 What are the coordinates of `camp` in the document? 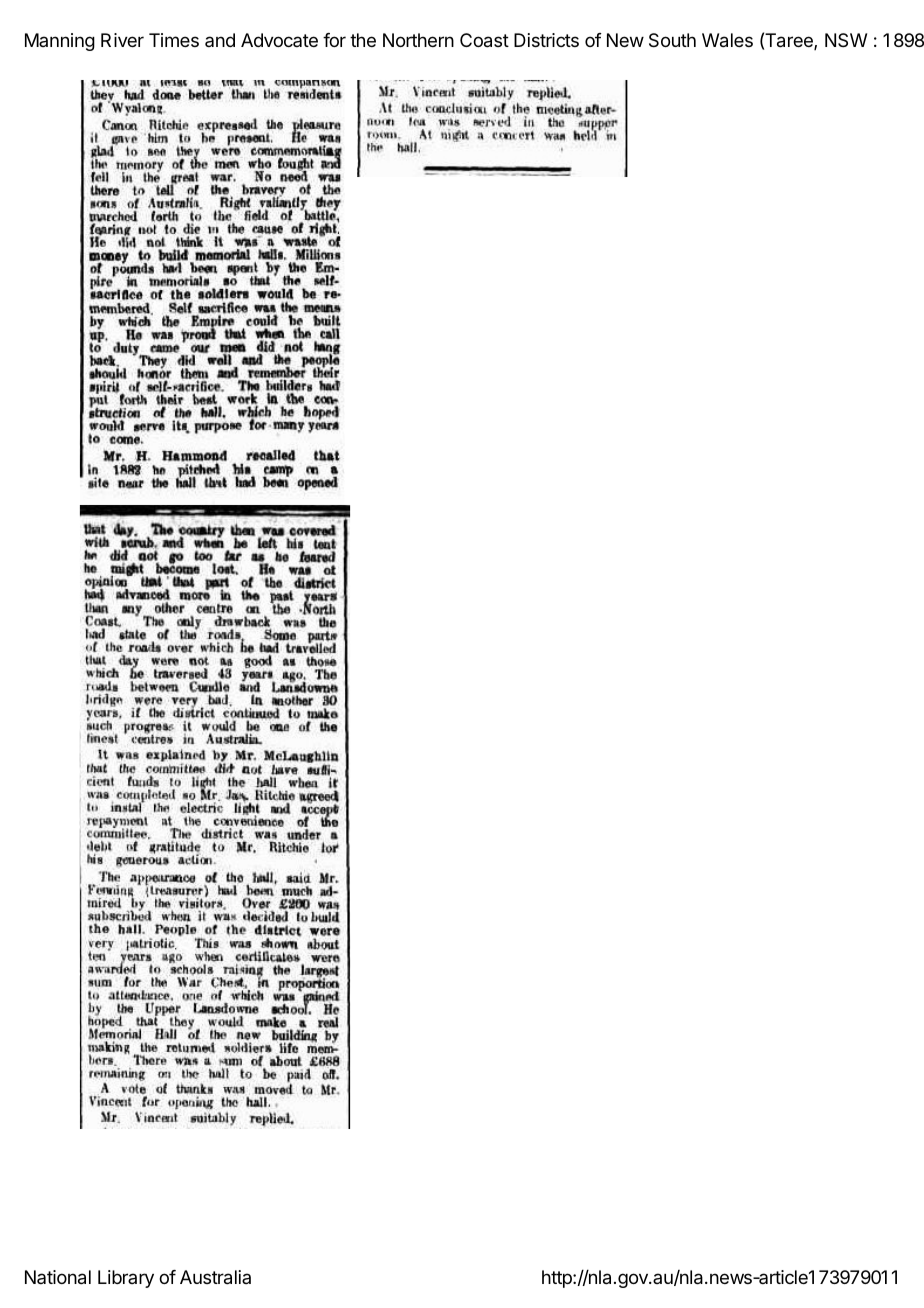 It's located at (279, 471).
